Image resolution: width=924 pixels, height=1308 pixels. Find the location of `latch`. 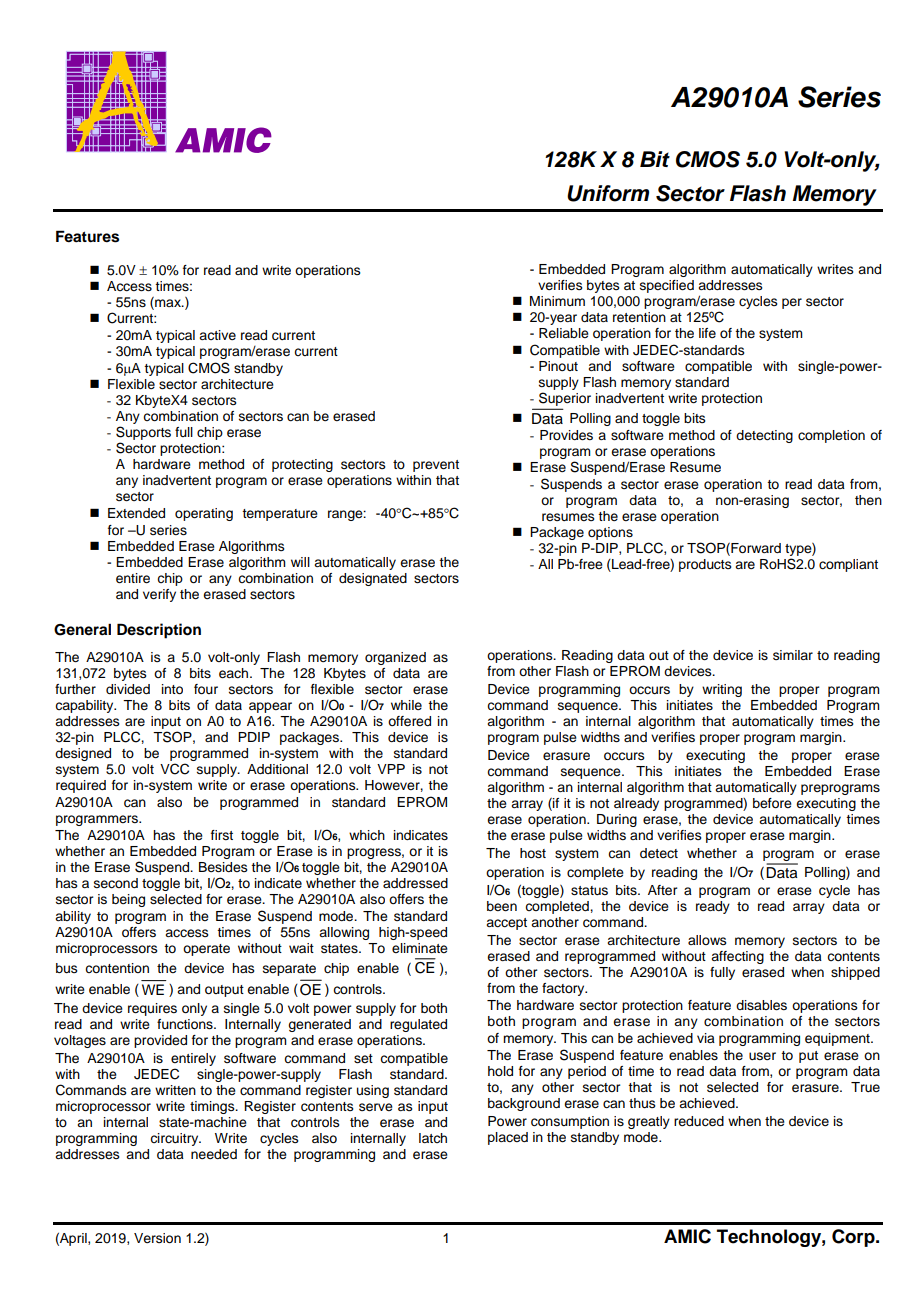

latch is located at coordinates (433, 1138).
